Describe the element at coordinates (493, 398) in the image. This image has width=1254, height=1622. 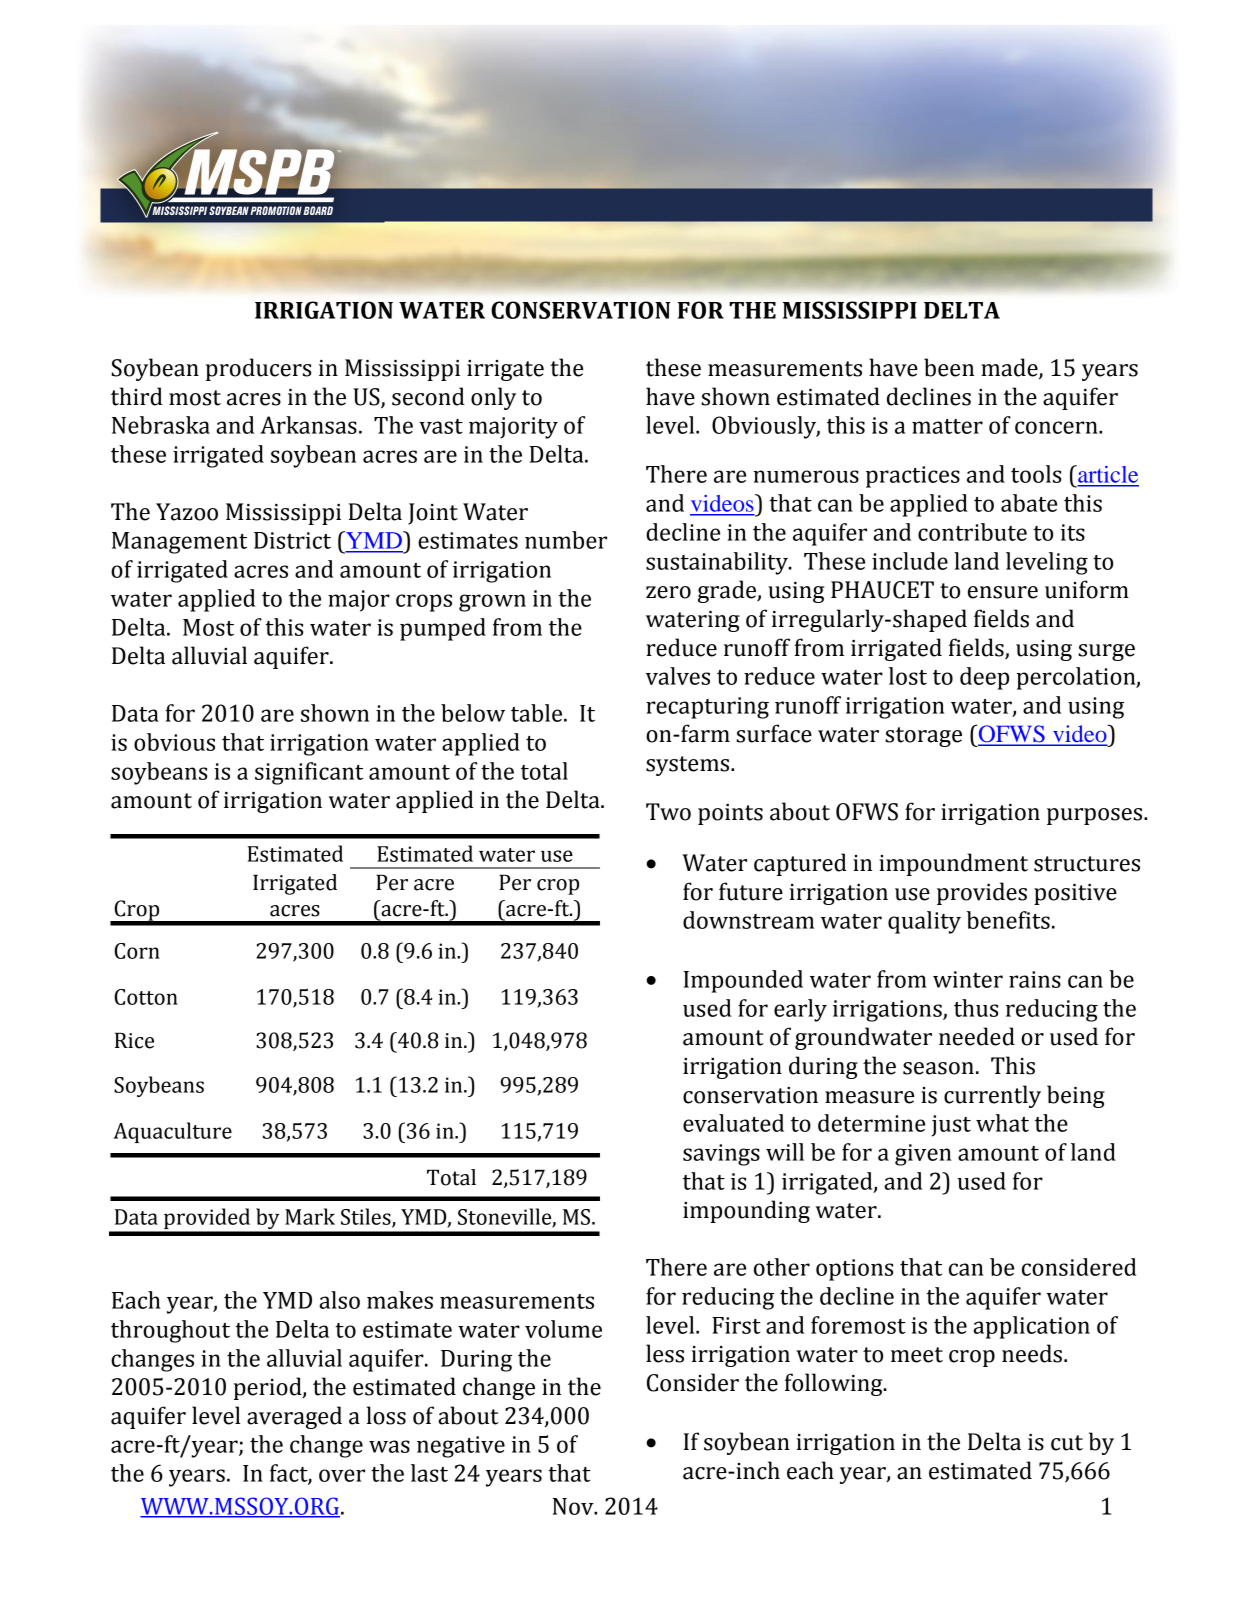
I see `only` at that location.
